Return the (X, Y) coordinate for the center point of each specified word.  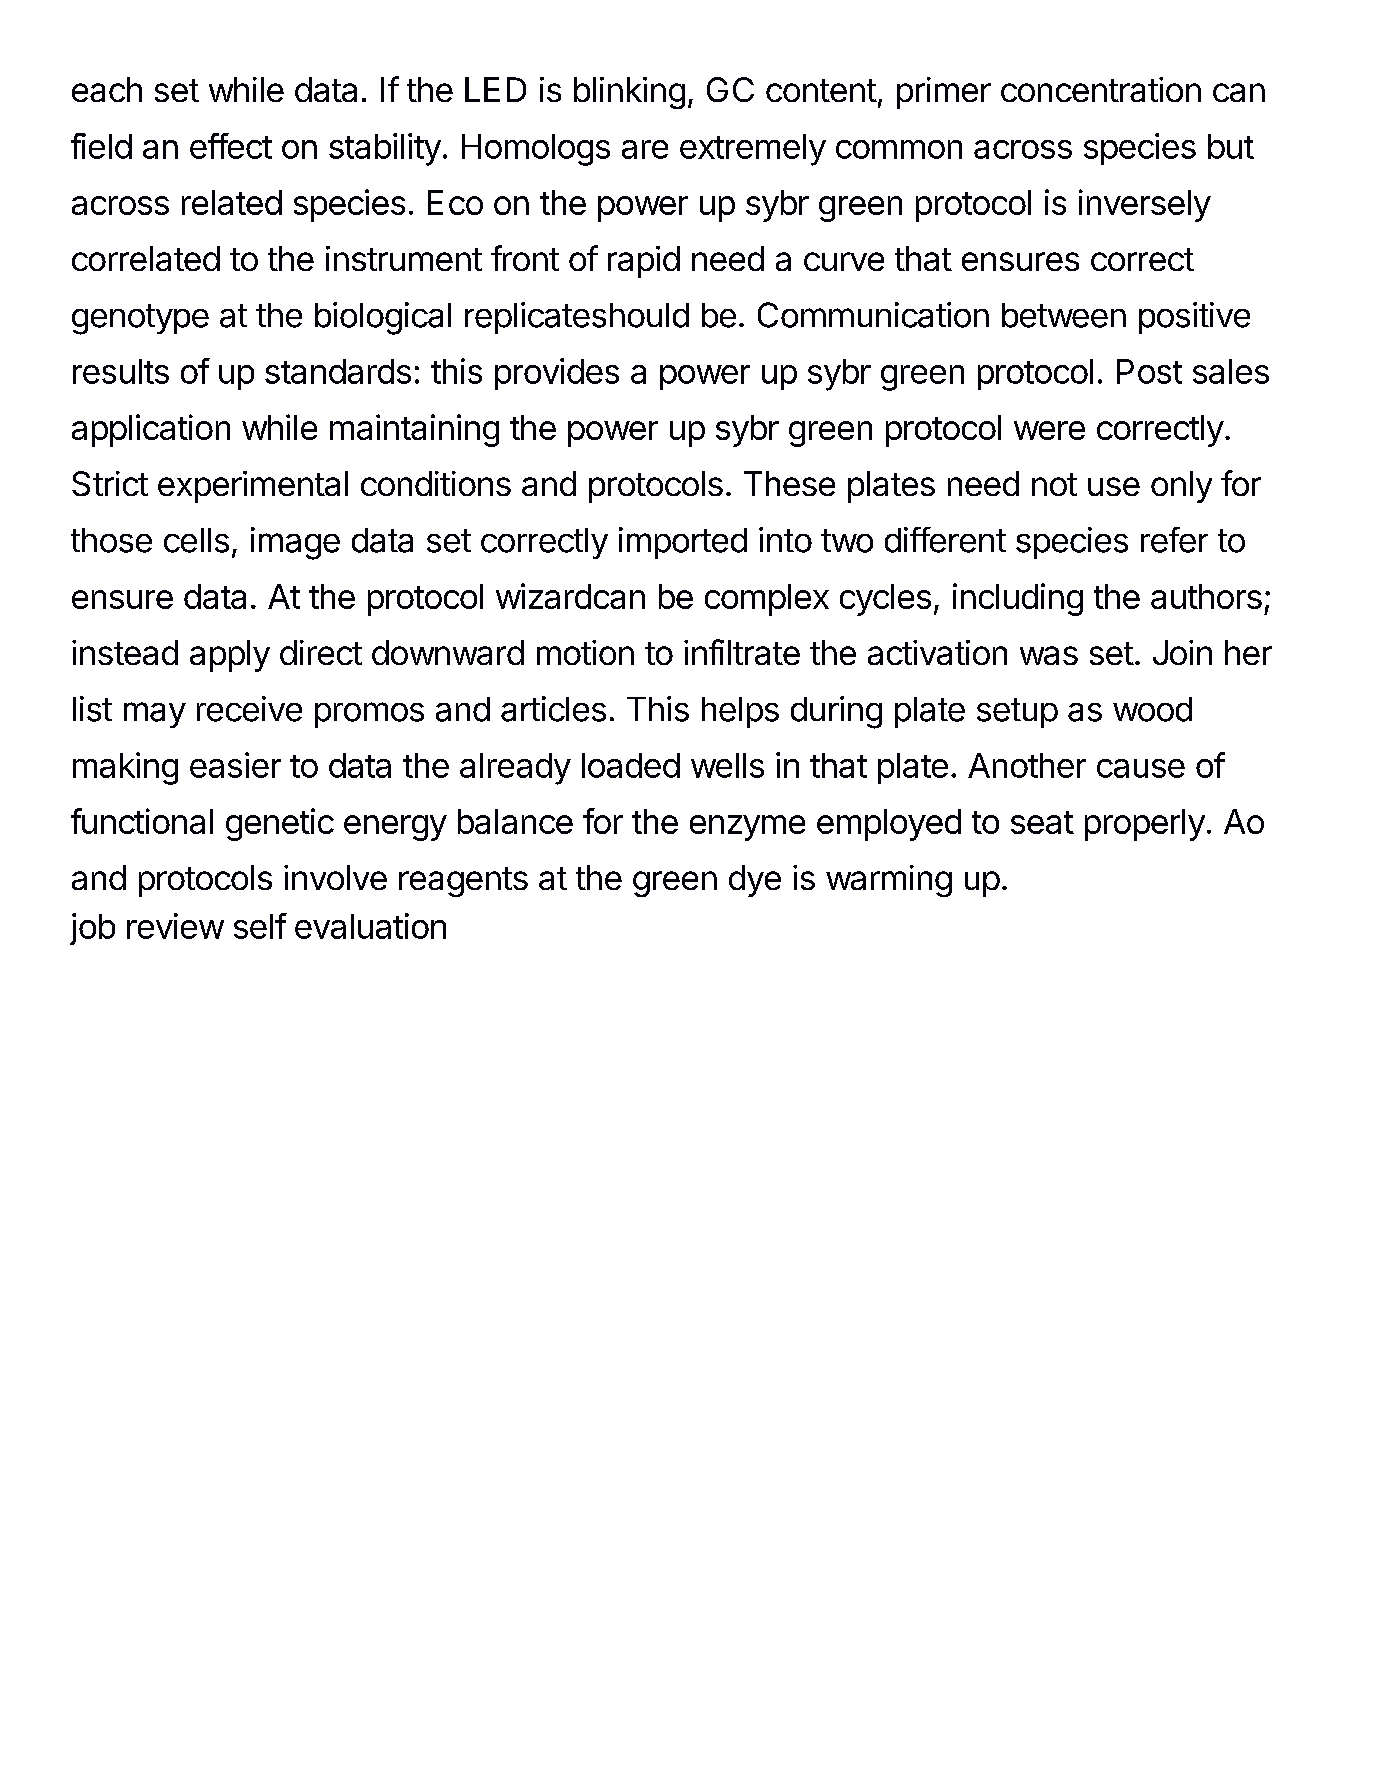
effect (231, 146)
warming (889, 881)
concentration (1101, 89)
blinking (629, 93)
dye (755, 881)
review (175, 926)
